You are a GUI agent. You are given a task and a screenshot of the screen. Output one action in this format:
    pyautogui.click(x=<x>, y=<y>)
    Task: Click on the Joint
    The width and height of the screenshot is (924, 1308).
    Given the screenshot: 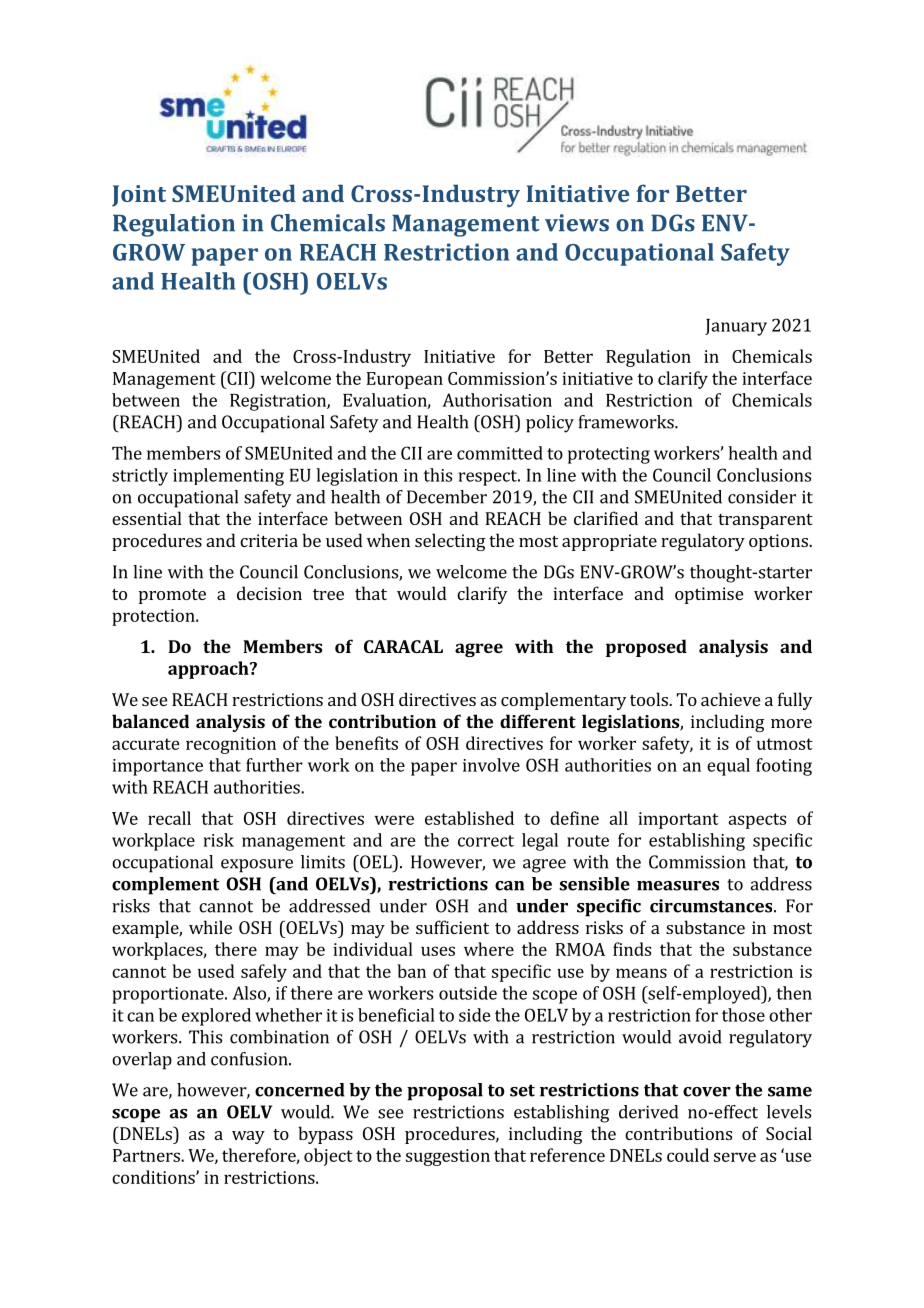 What is the action you would take?
    pyautogui.click(x=139, y=196)
